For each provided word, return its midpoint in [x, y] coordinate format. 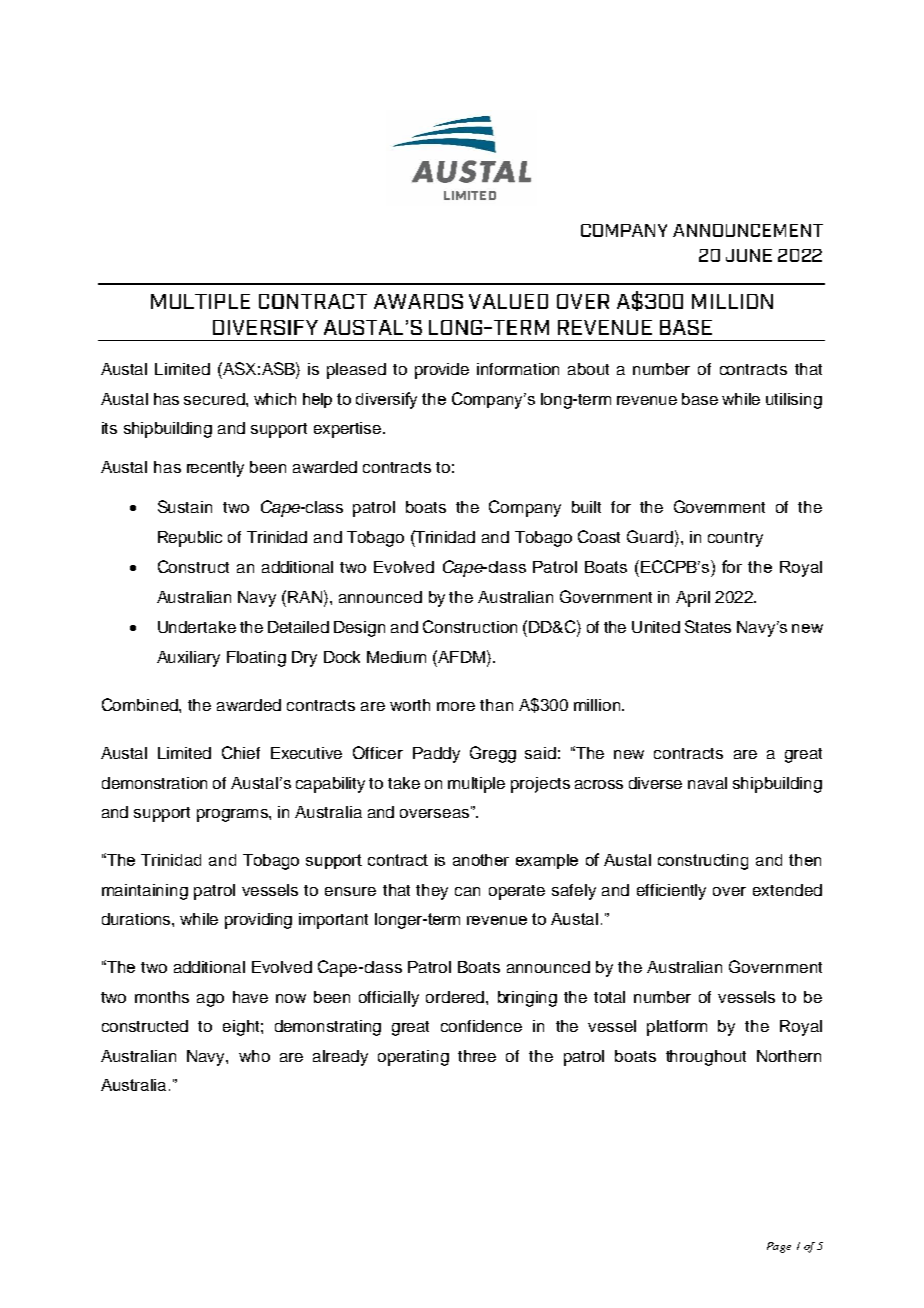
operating [413, 1058]
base [700, 399]
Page [779, 1247]
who [254, 1056]
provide [442, 371]
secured [215, 399]
